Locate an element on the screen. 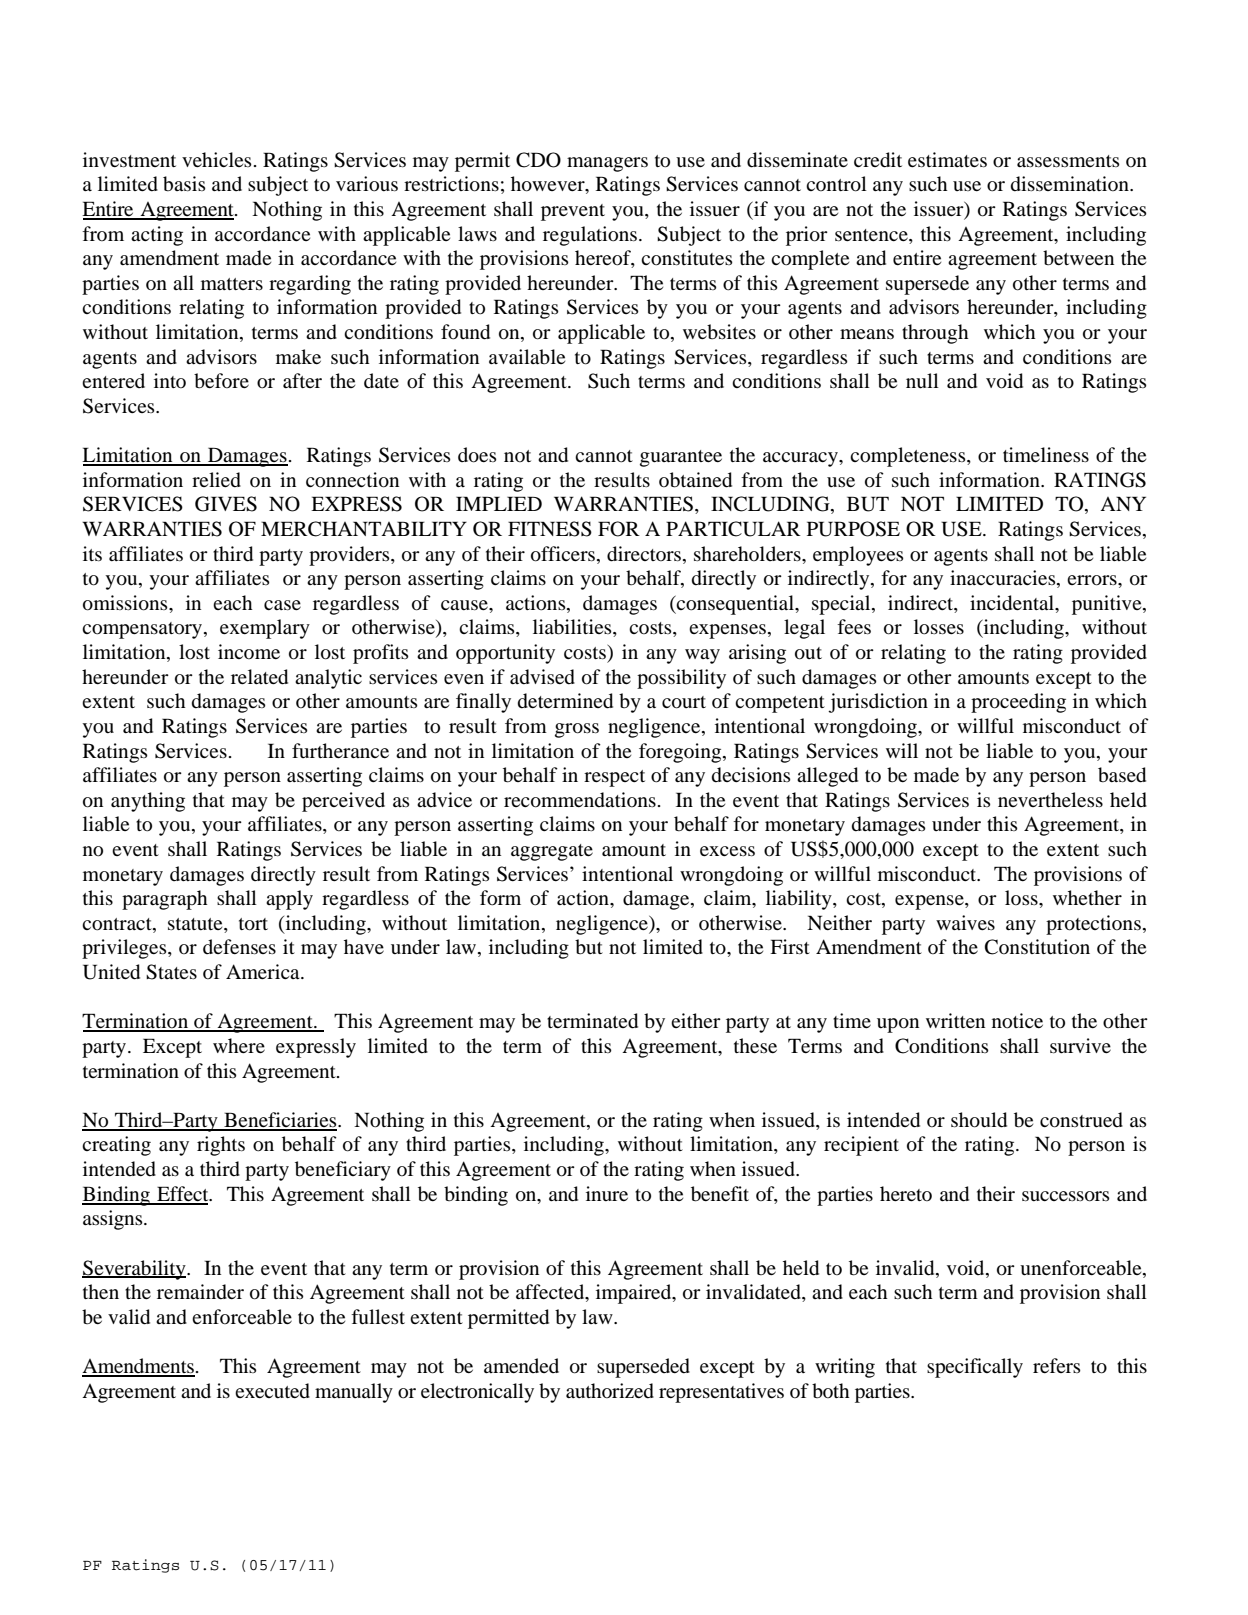  paragraph is located at coordinates (165, 900).
